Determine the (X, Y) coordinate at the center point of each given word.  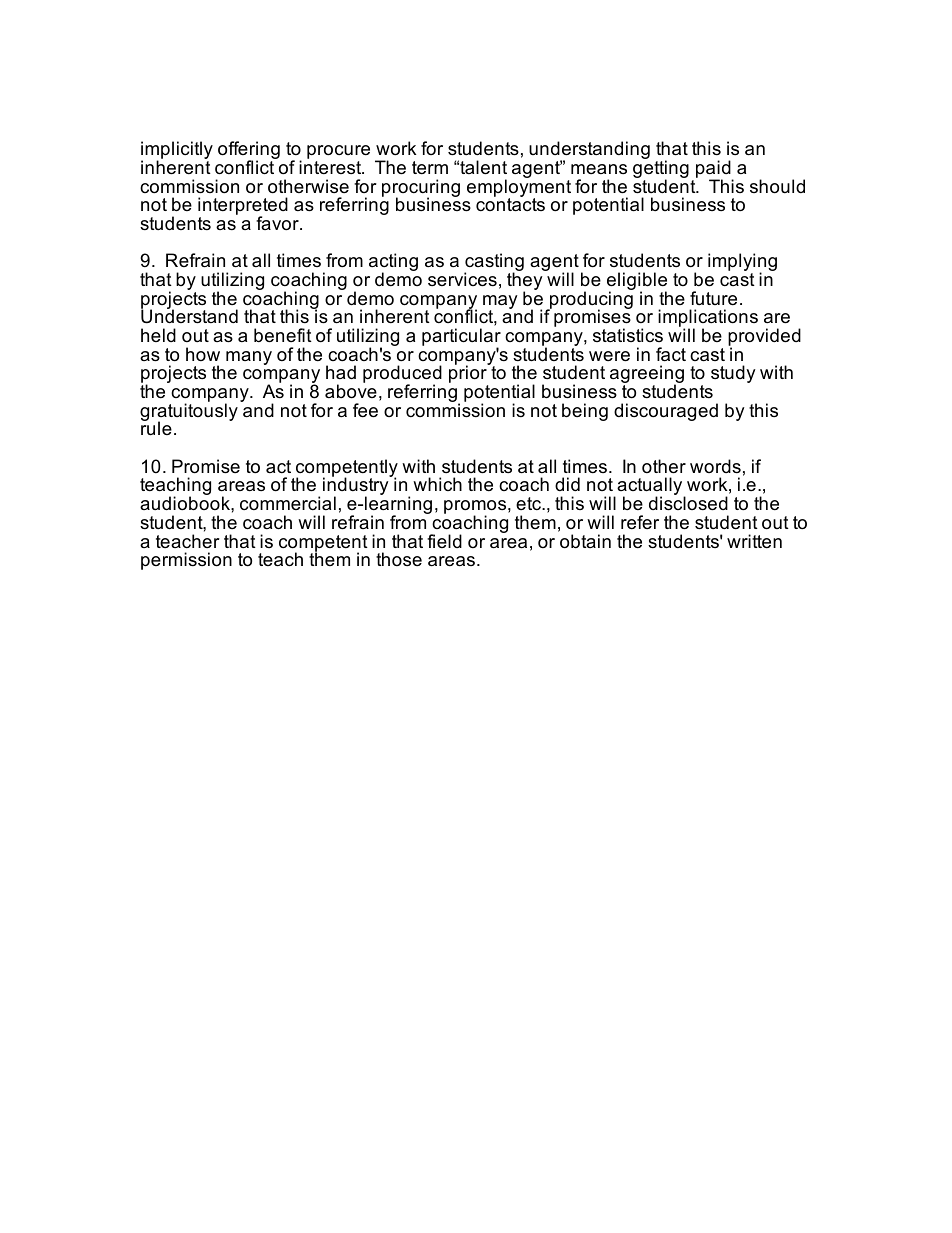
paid (714, 170)
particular (461, 338)
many (249, 358)
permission (186, 561)
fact (671, 354)
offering (249, 151)
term (430, 168)
